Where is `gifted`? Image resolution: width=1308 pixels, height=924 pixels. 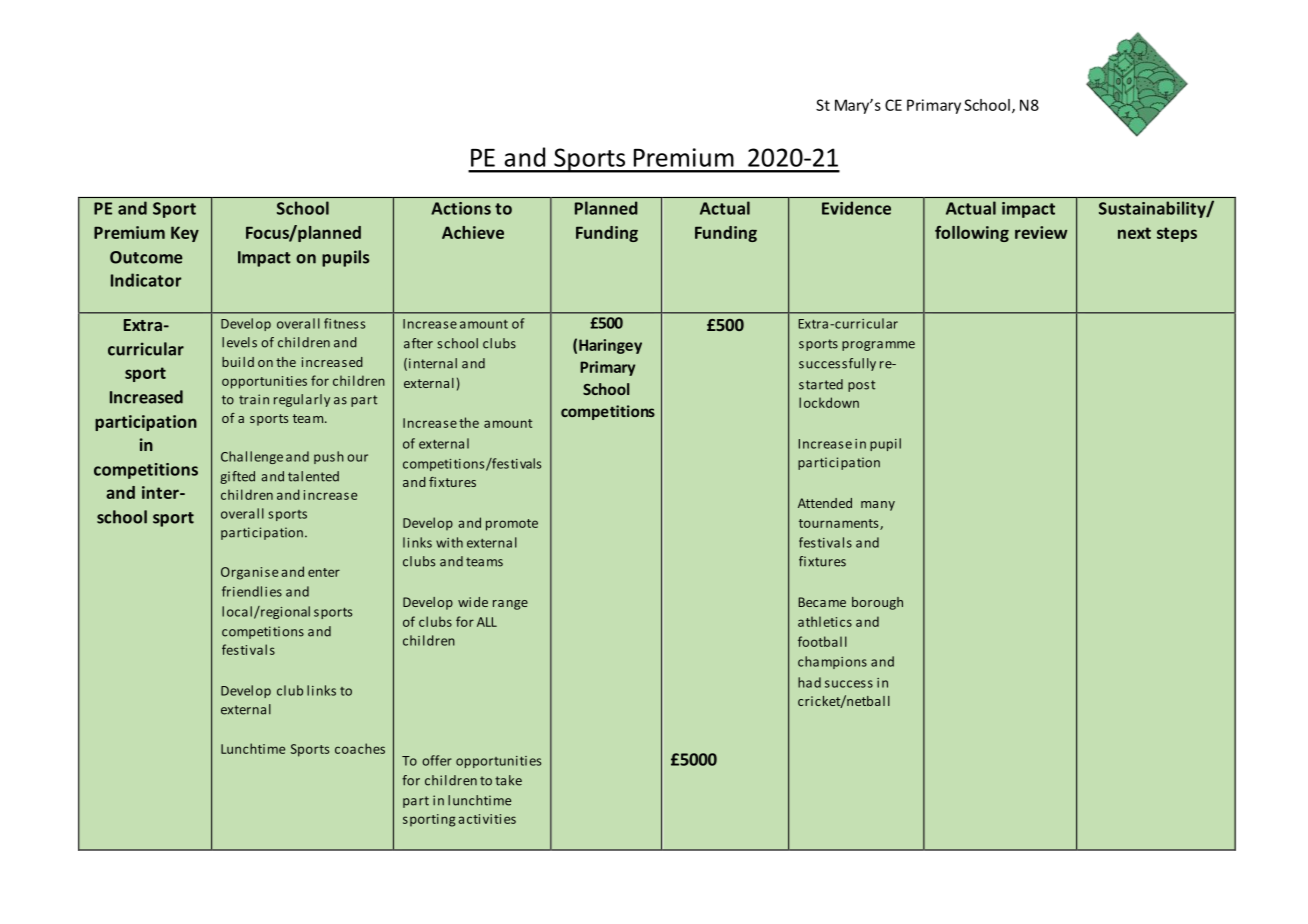 gifted is located at coordinates (237, 477).
